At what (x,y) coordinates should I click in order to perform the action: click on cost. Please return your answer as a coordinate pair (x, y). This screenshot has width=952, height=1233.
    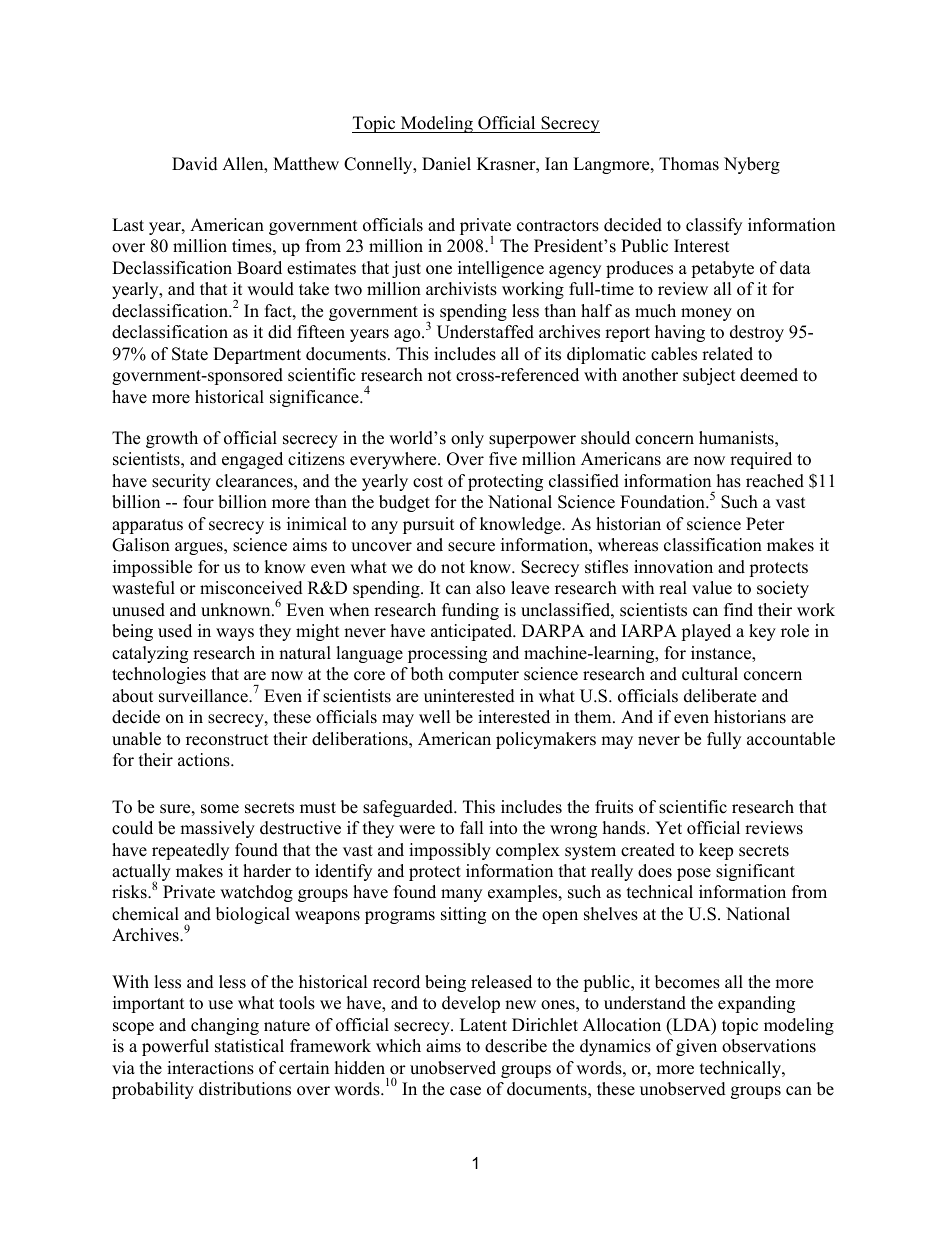
    Looking at the image, I should click on (428, 482).
